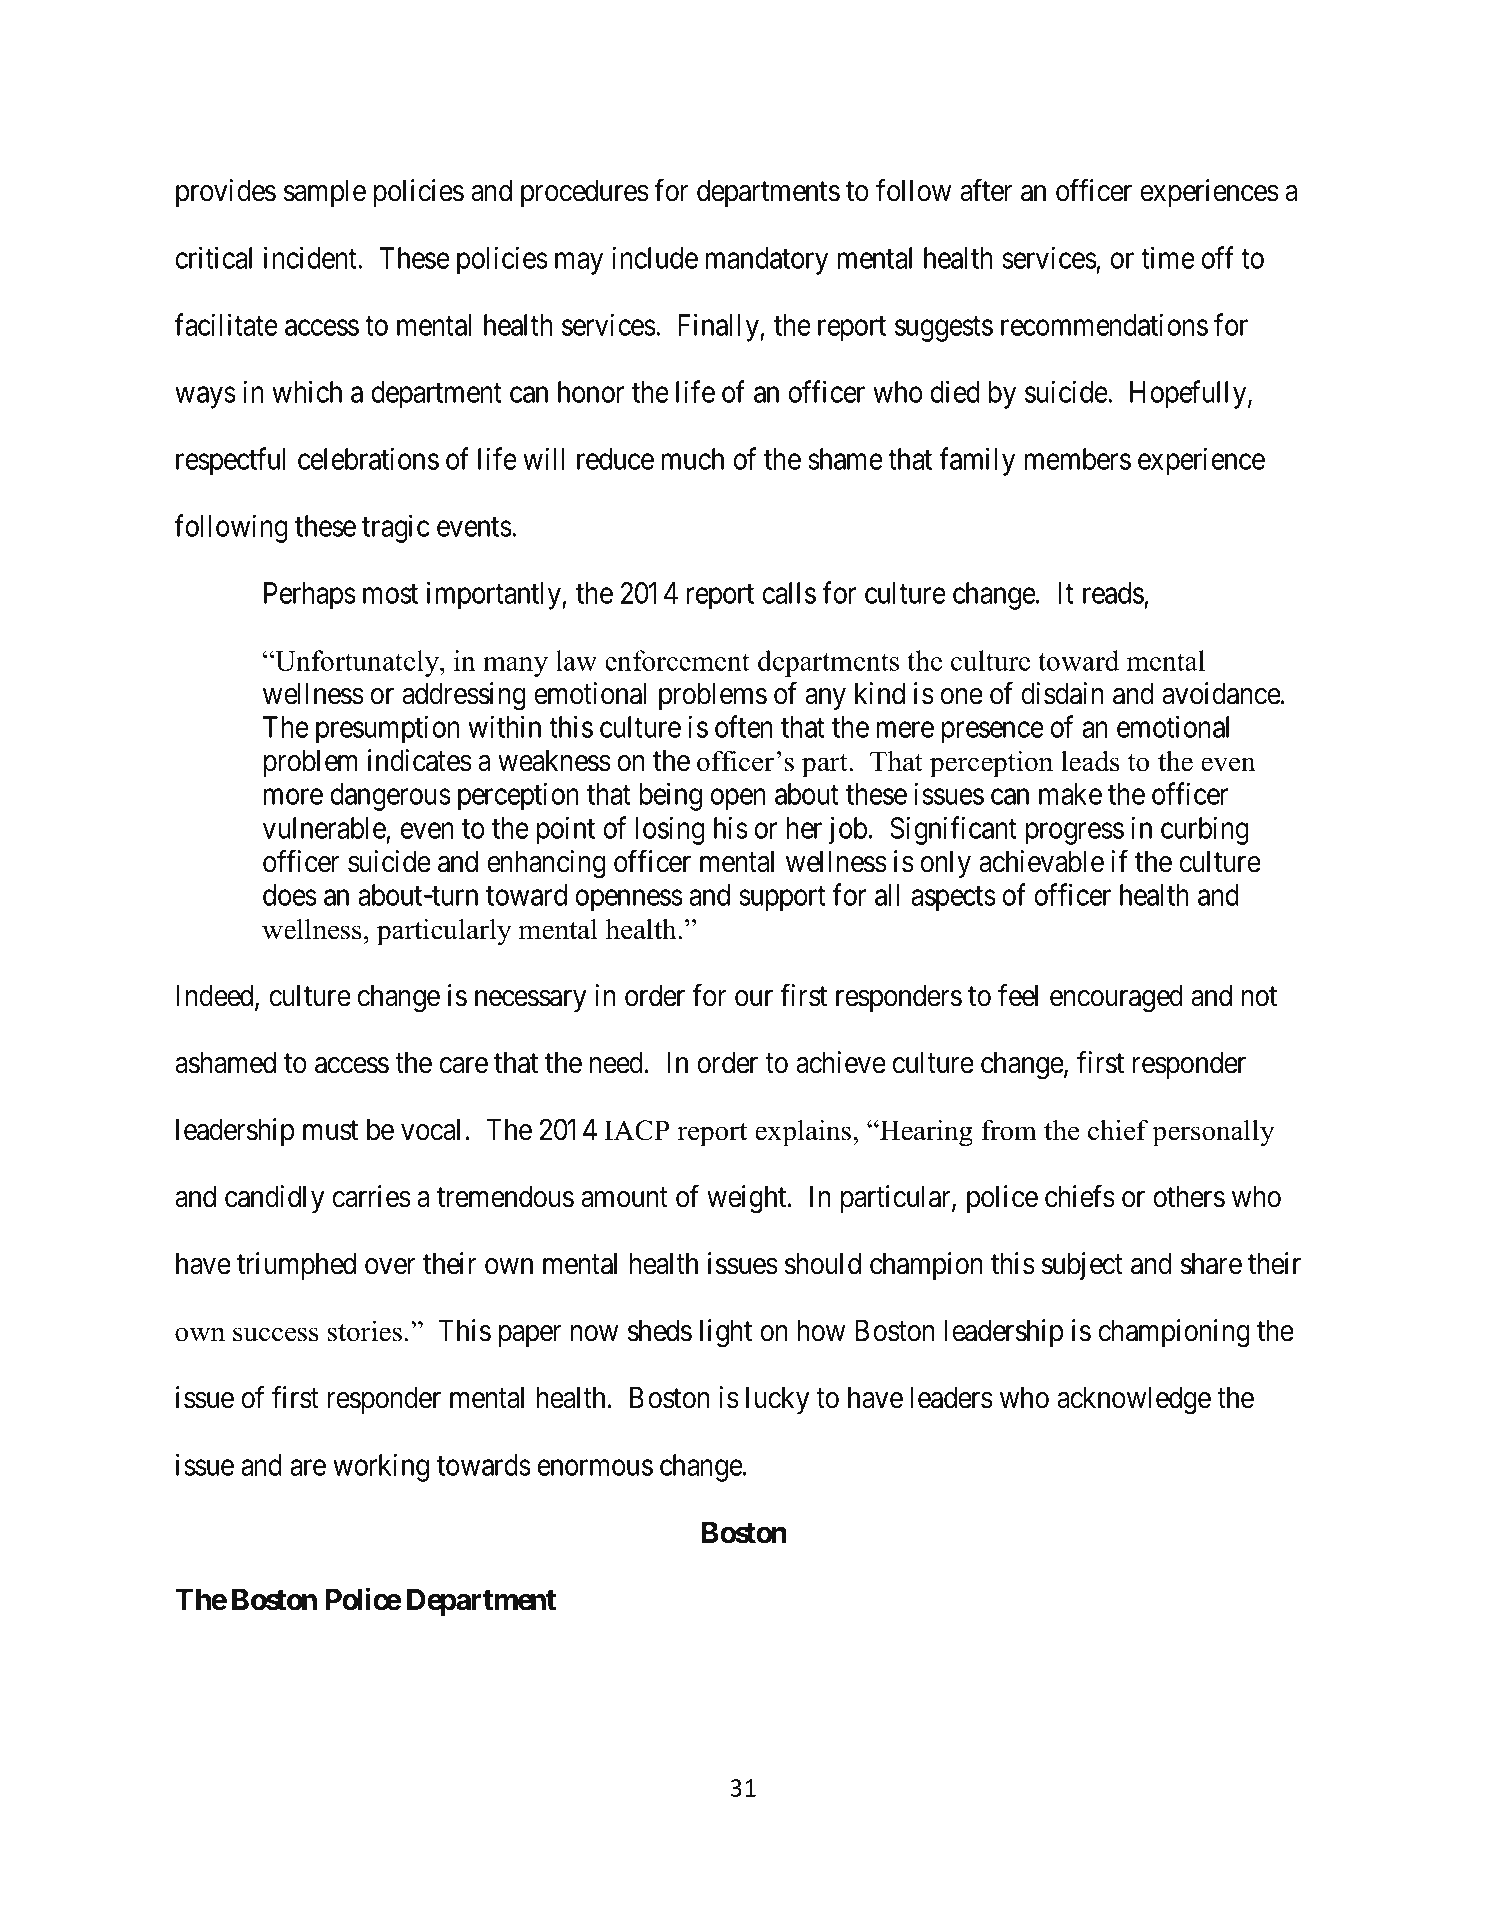 This screenshot has width=1487, height=1924. I want to click on must, so click(330, 1131).
